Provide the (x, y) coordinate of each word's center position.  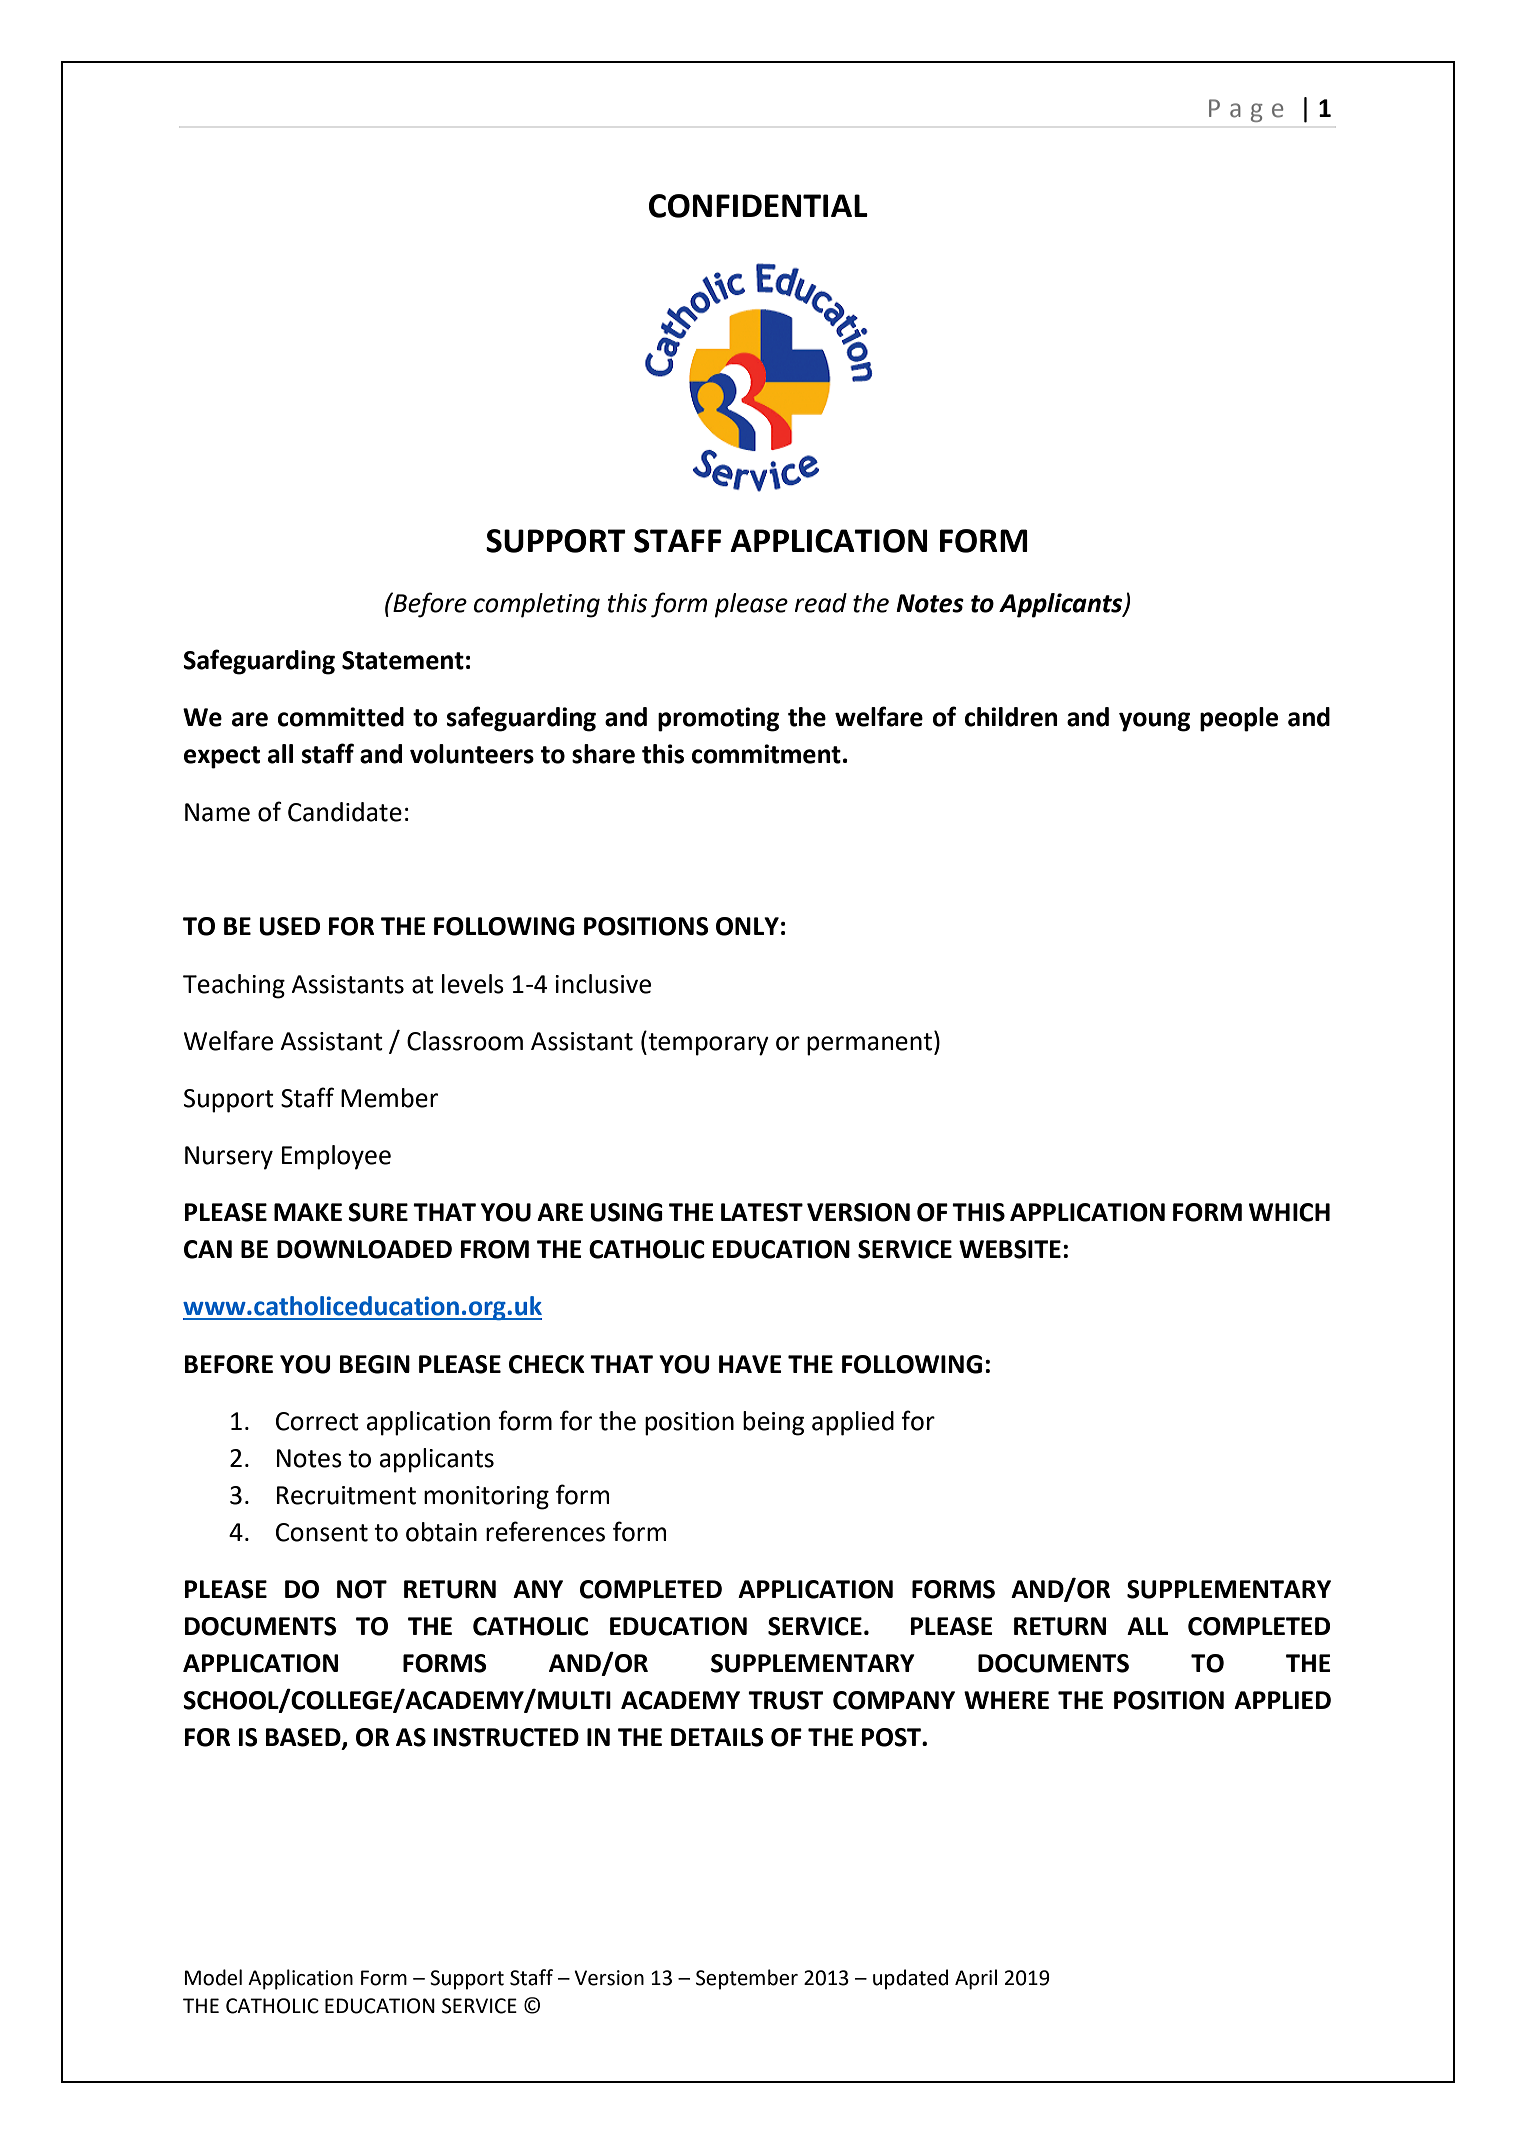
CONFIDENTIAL (758, 206)
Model (213, 1977)
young (1154, 722)
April (976, 1979)
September (747, 1979)
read (821, 603)
